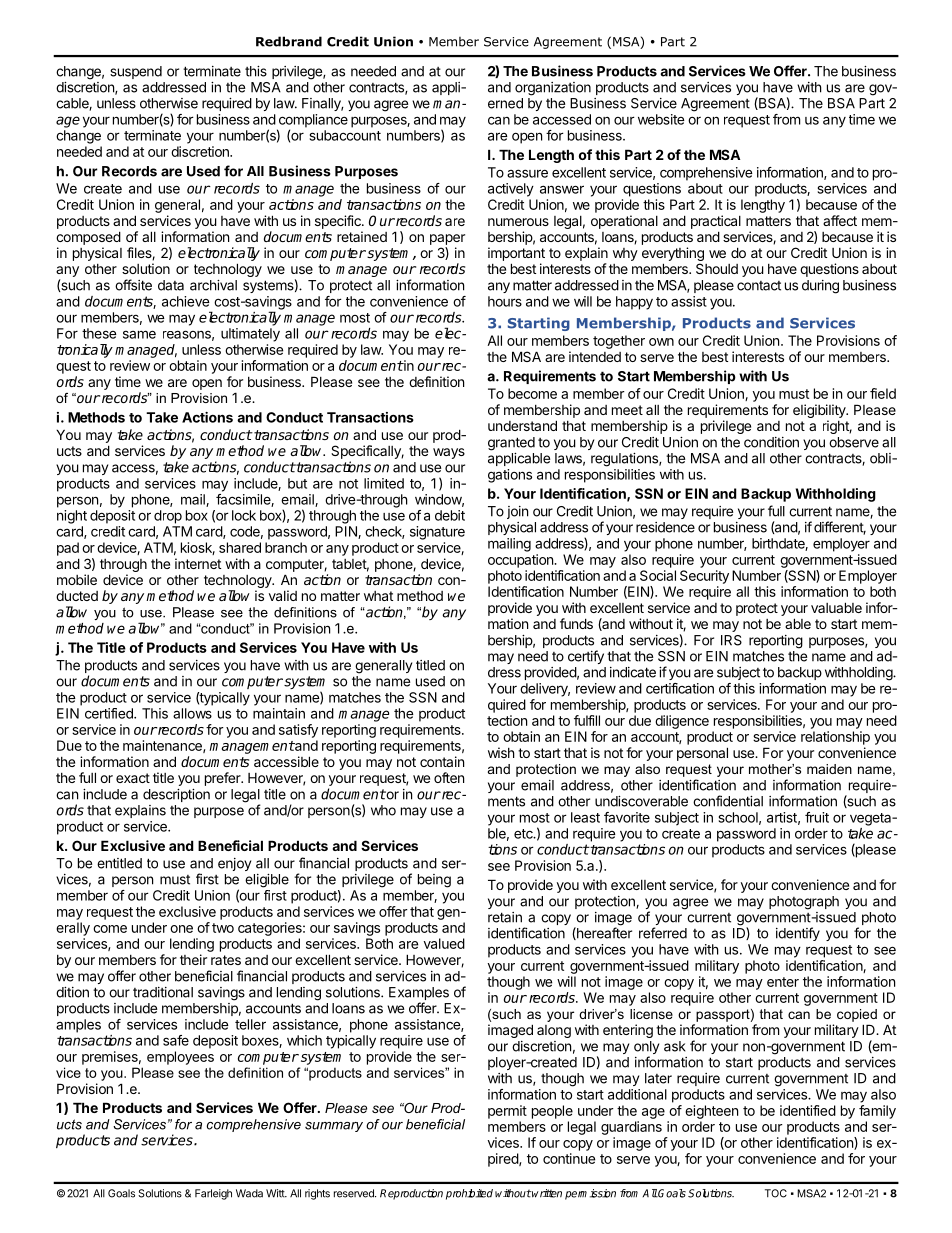  Describe the element at coordinates (817, 817) in the page. I see `fruit` at that location.
